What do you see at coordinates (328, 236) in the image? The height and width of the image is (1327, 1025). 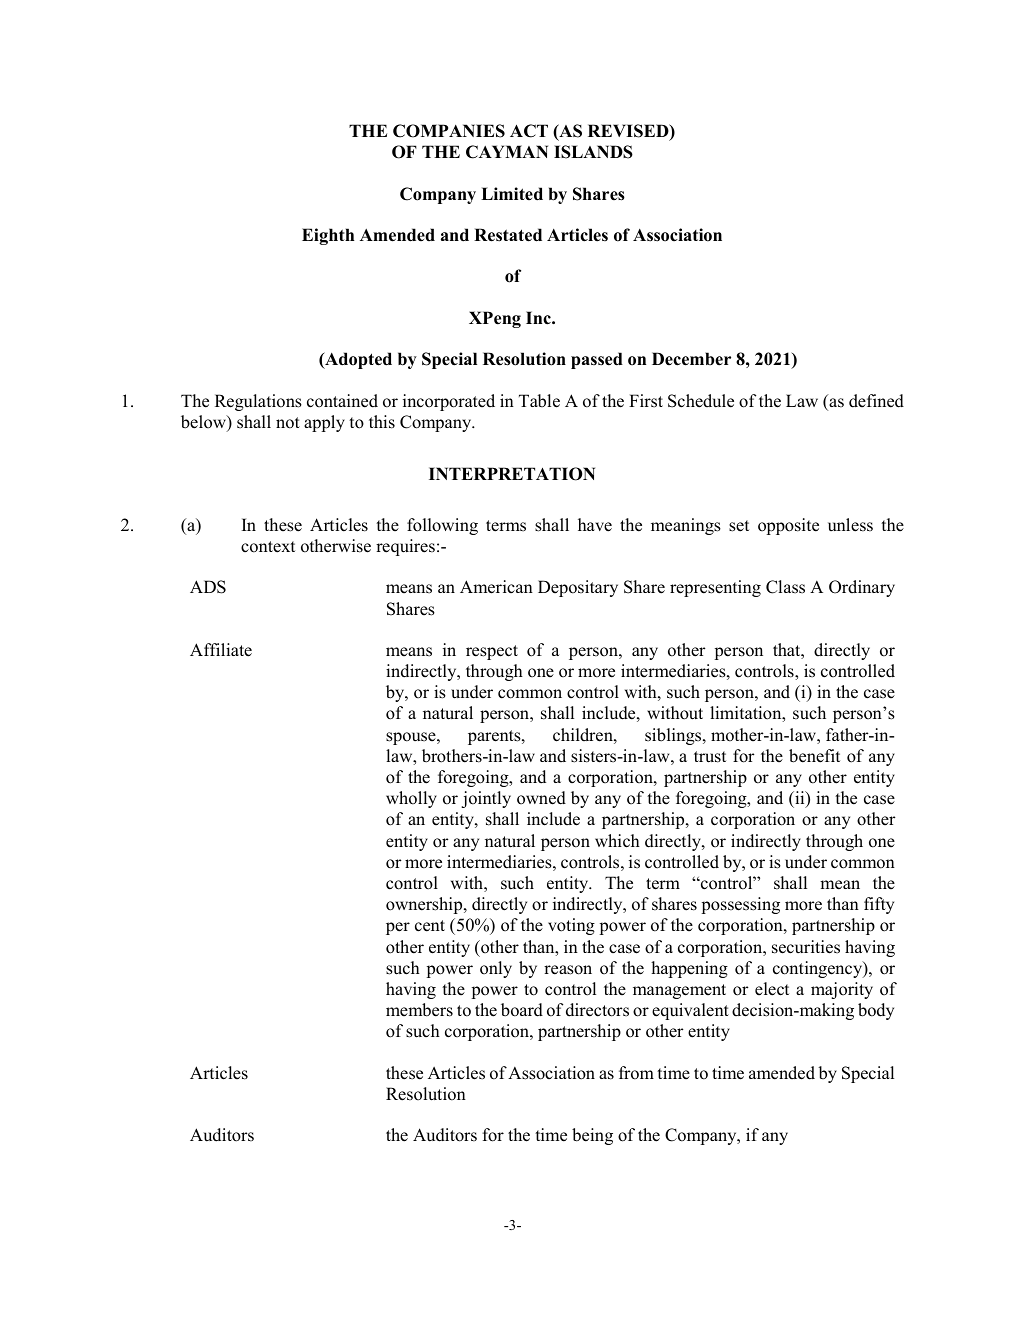 I see `Eighth` at bounding box center [328, 236].
